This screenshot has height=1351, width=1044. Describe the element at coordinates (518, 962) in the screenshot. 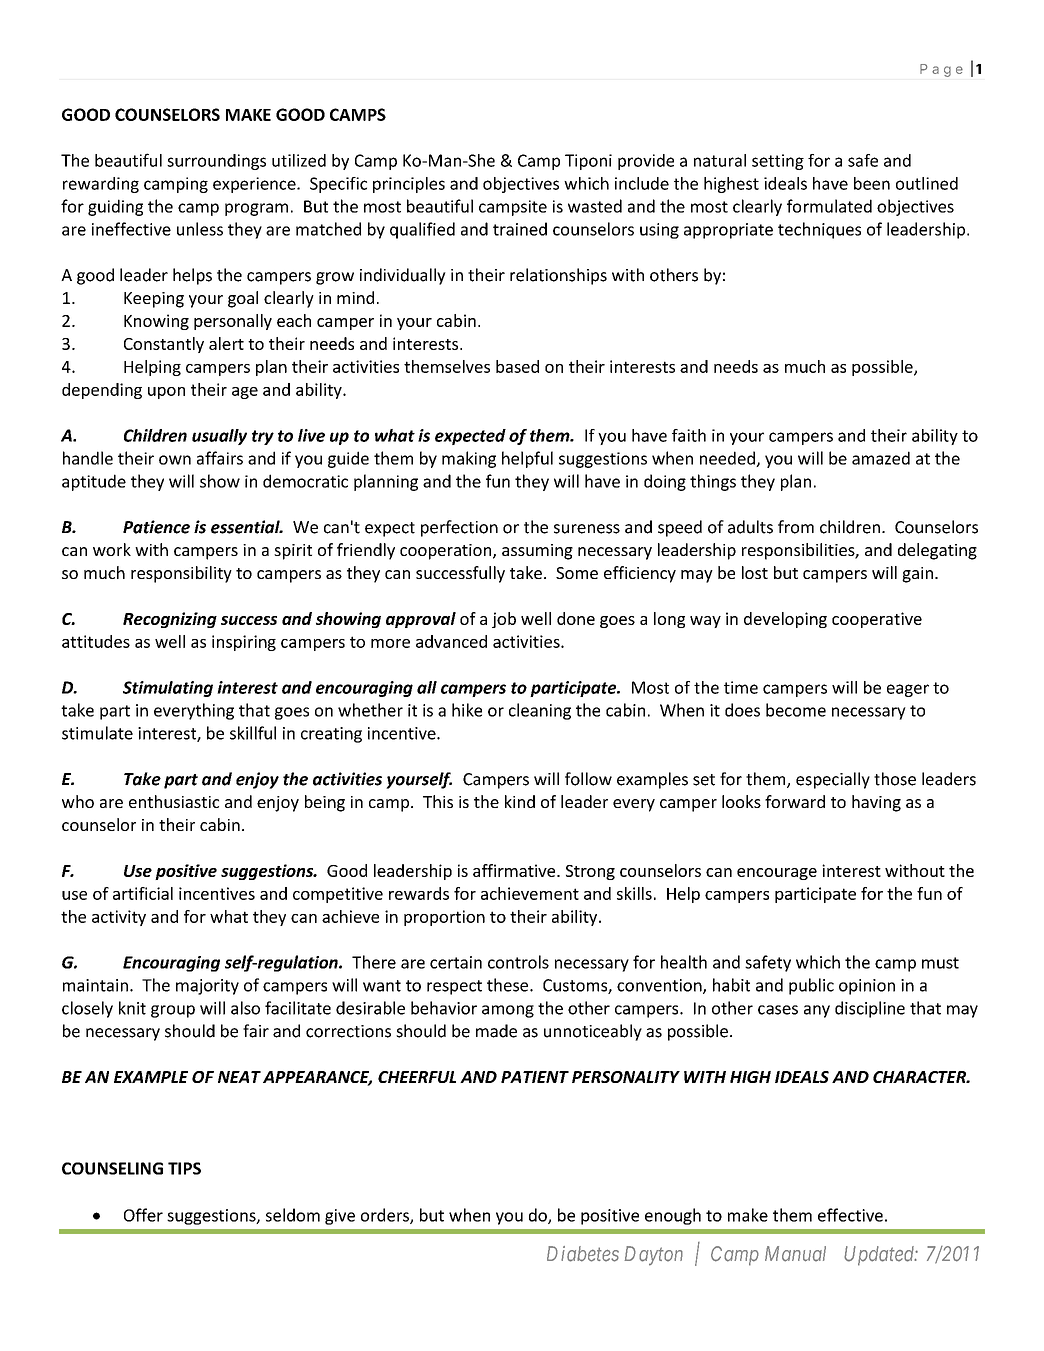

I see `controls` at that location.
